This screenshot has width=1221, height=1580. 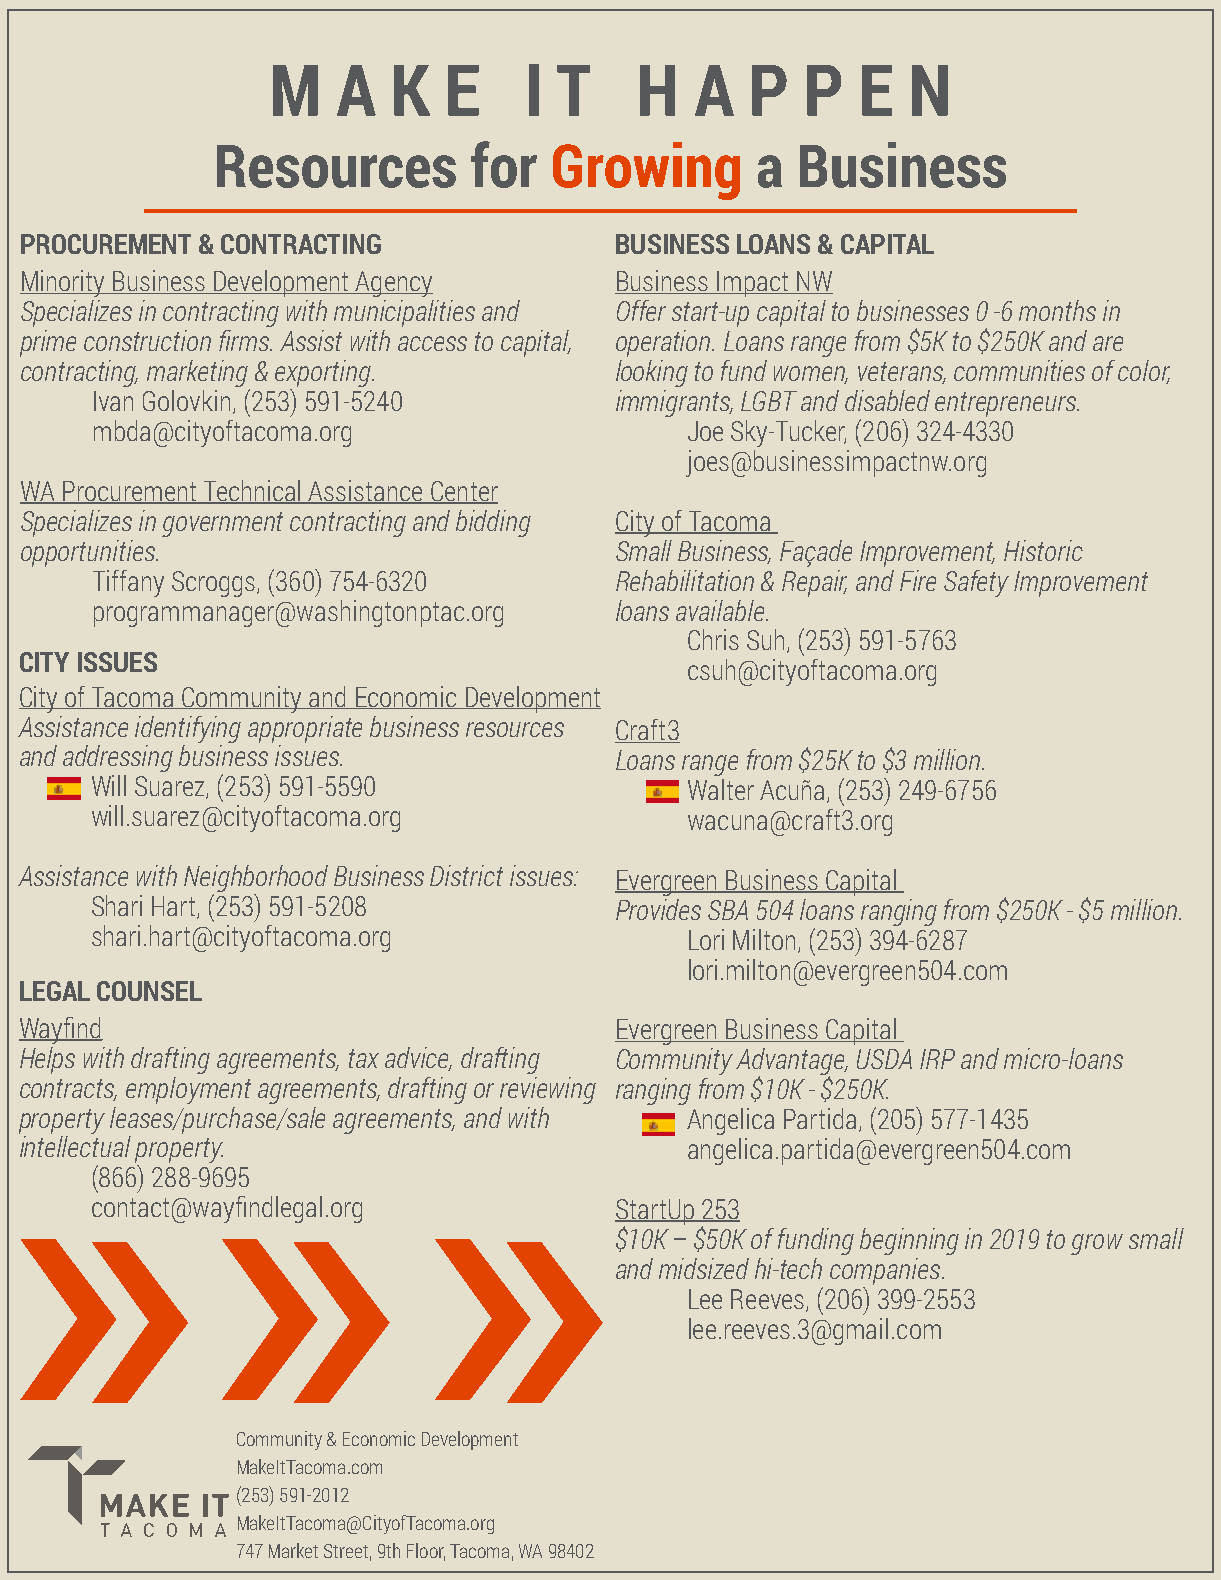 What do you see at coordinates (548, 1090) in the screenshot?
I see `reviewing` at bounding box center [548, 1090].
